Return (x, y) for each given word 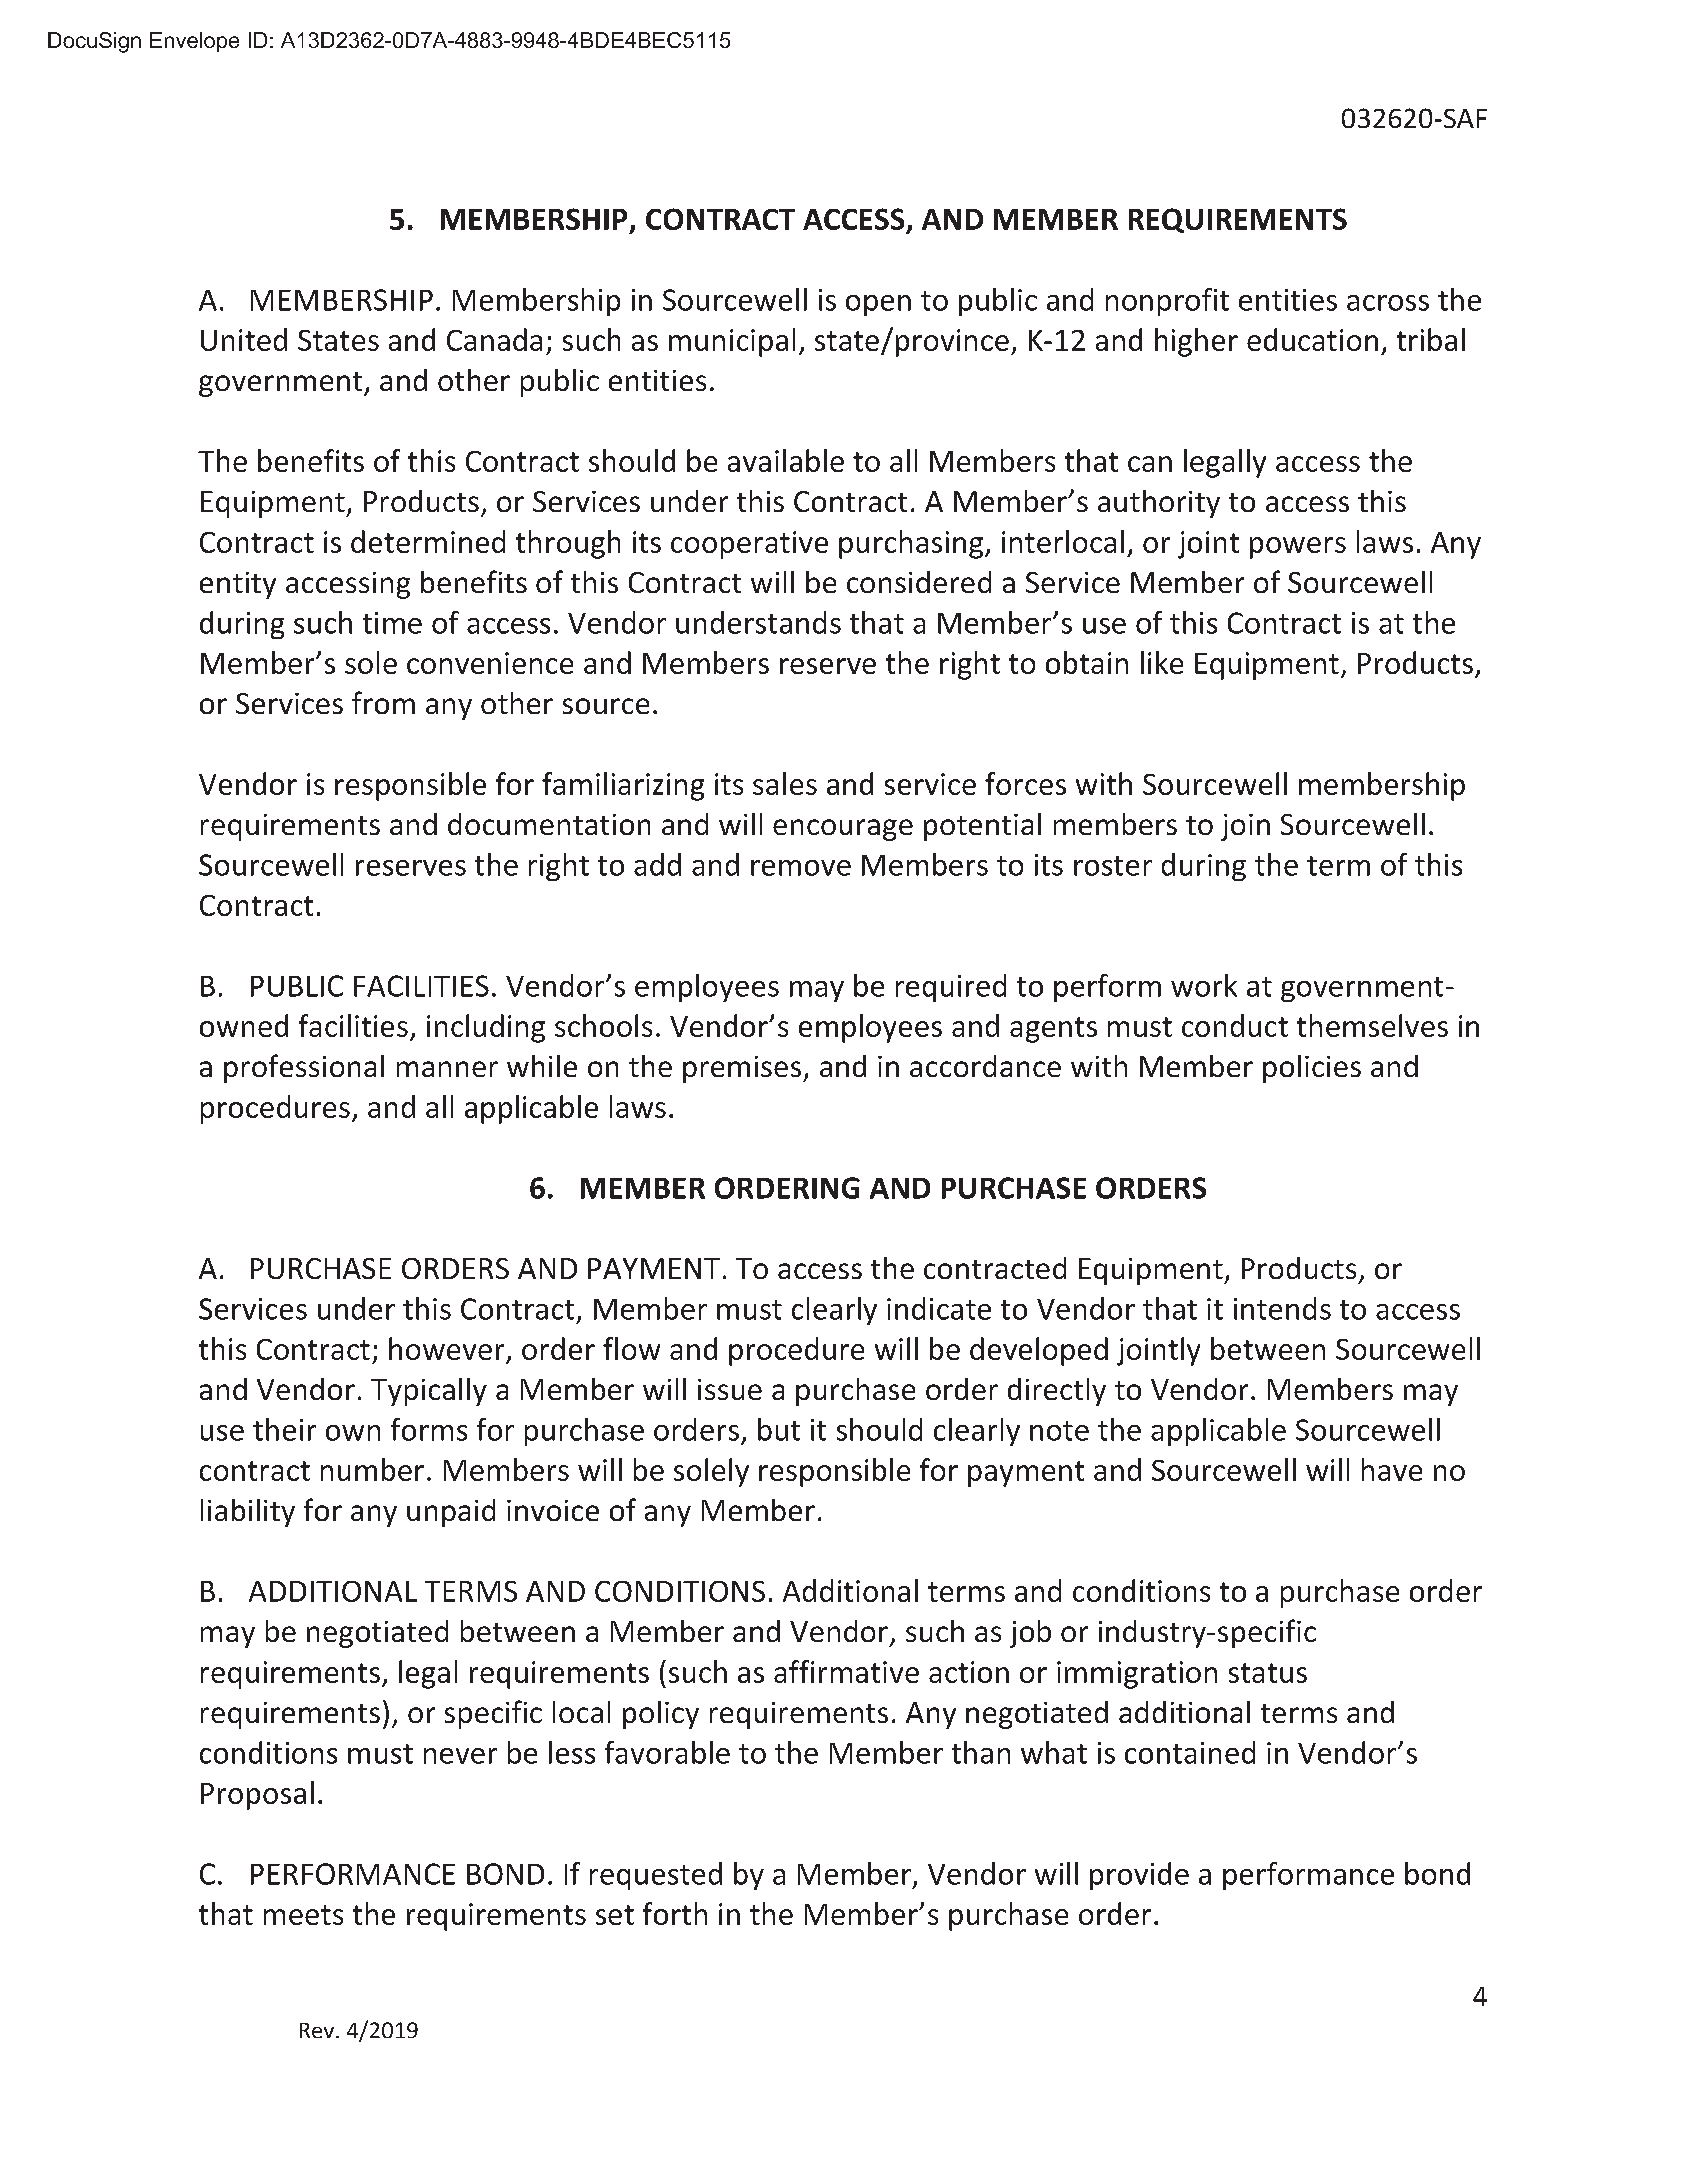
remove (801, 868)
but (779, 1429)
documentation (549, 824)
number (372, 1469)
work (1204, 985)
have (1392, 1469)
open (878, 305)
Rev (318, 2030)
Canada (494, 339)
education (1312, 339)
